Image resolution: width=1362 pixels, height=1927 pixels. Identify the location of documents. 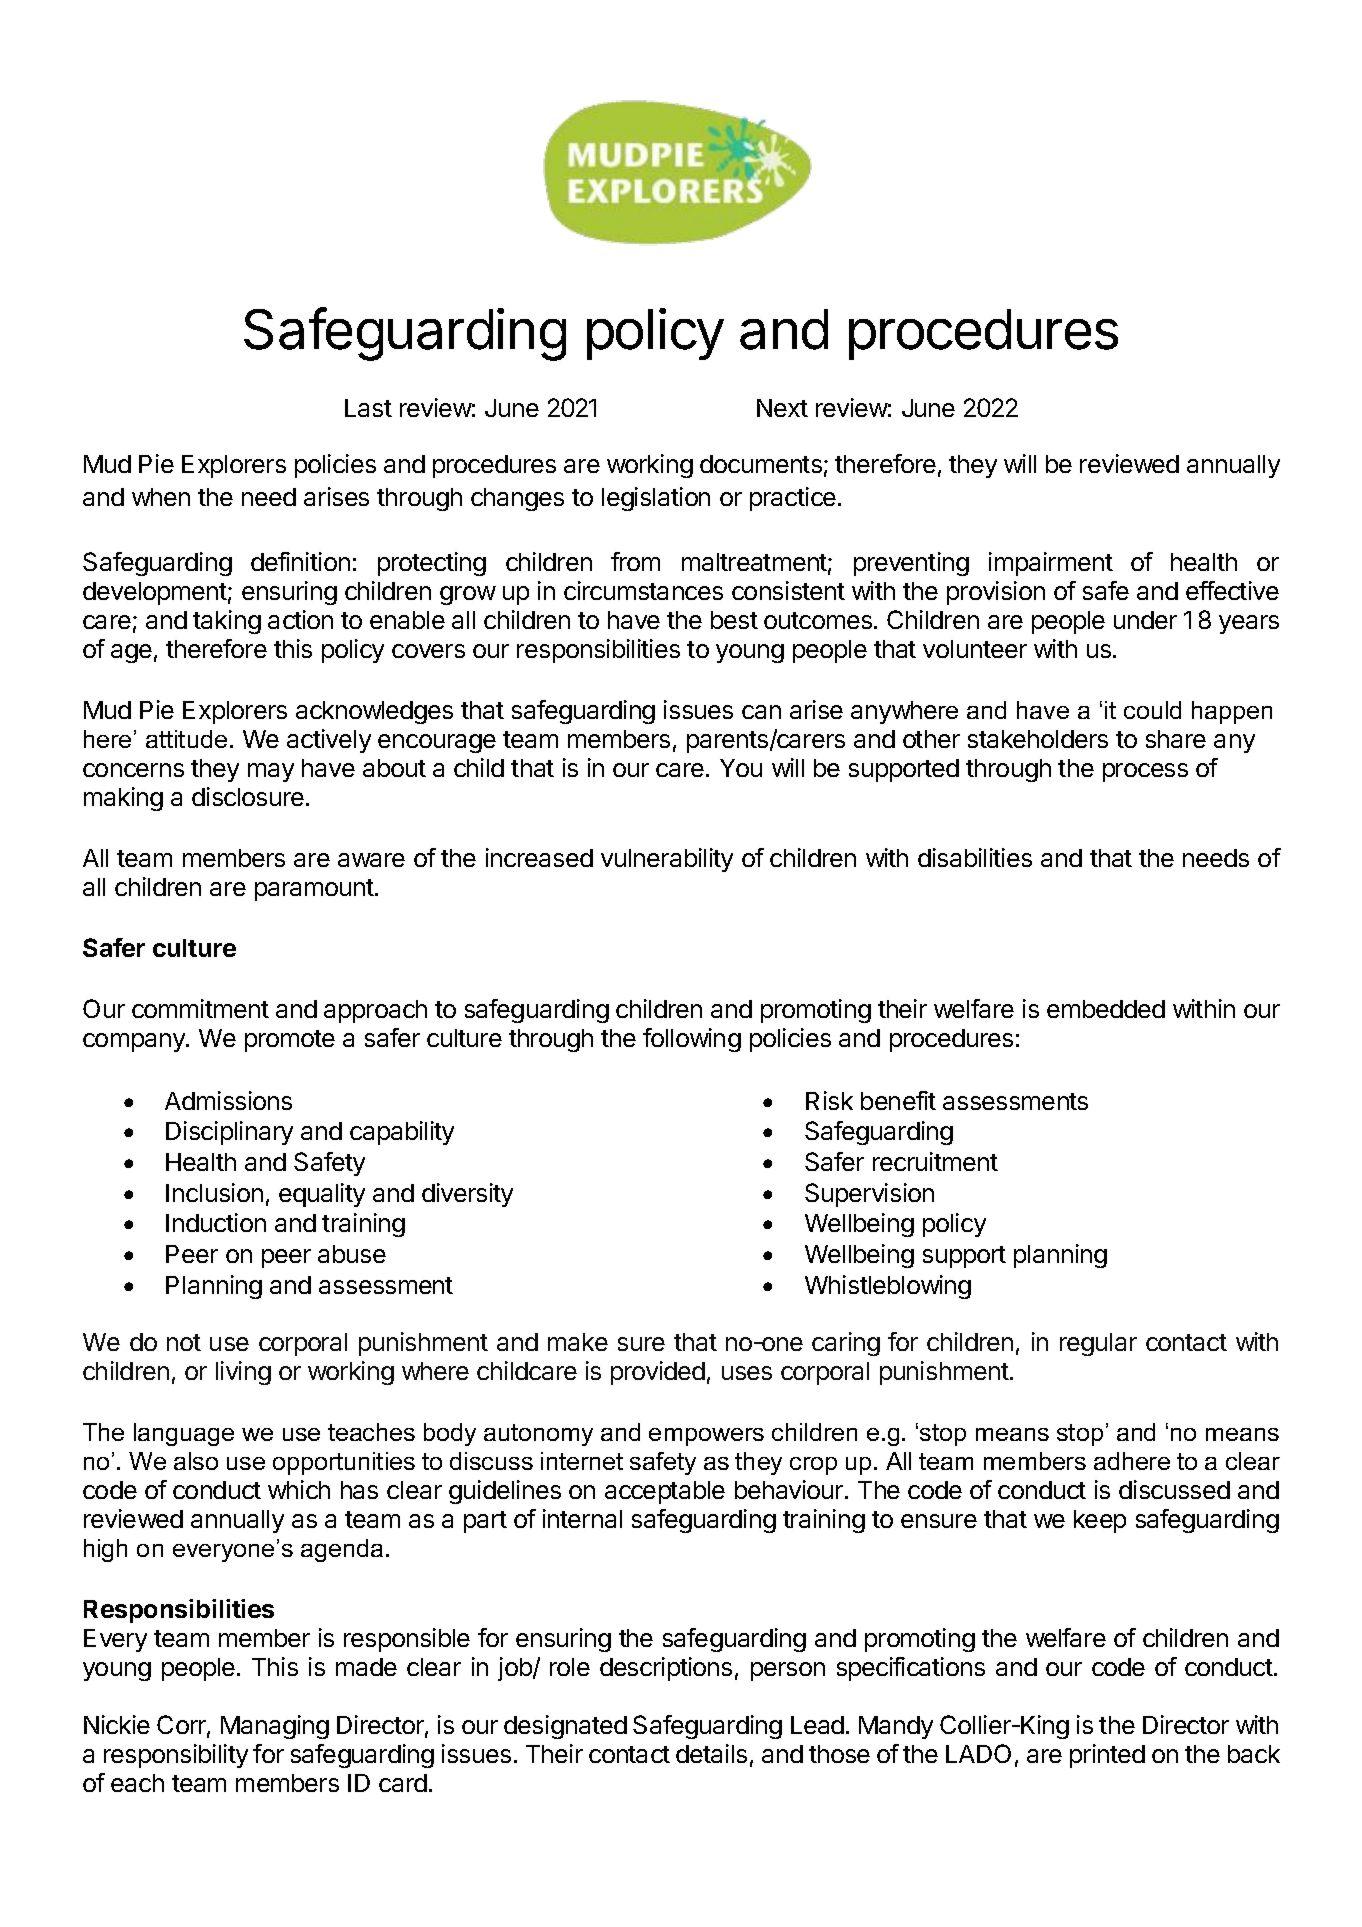
(761, 464).
